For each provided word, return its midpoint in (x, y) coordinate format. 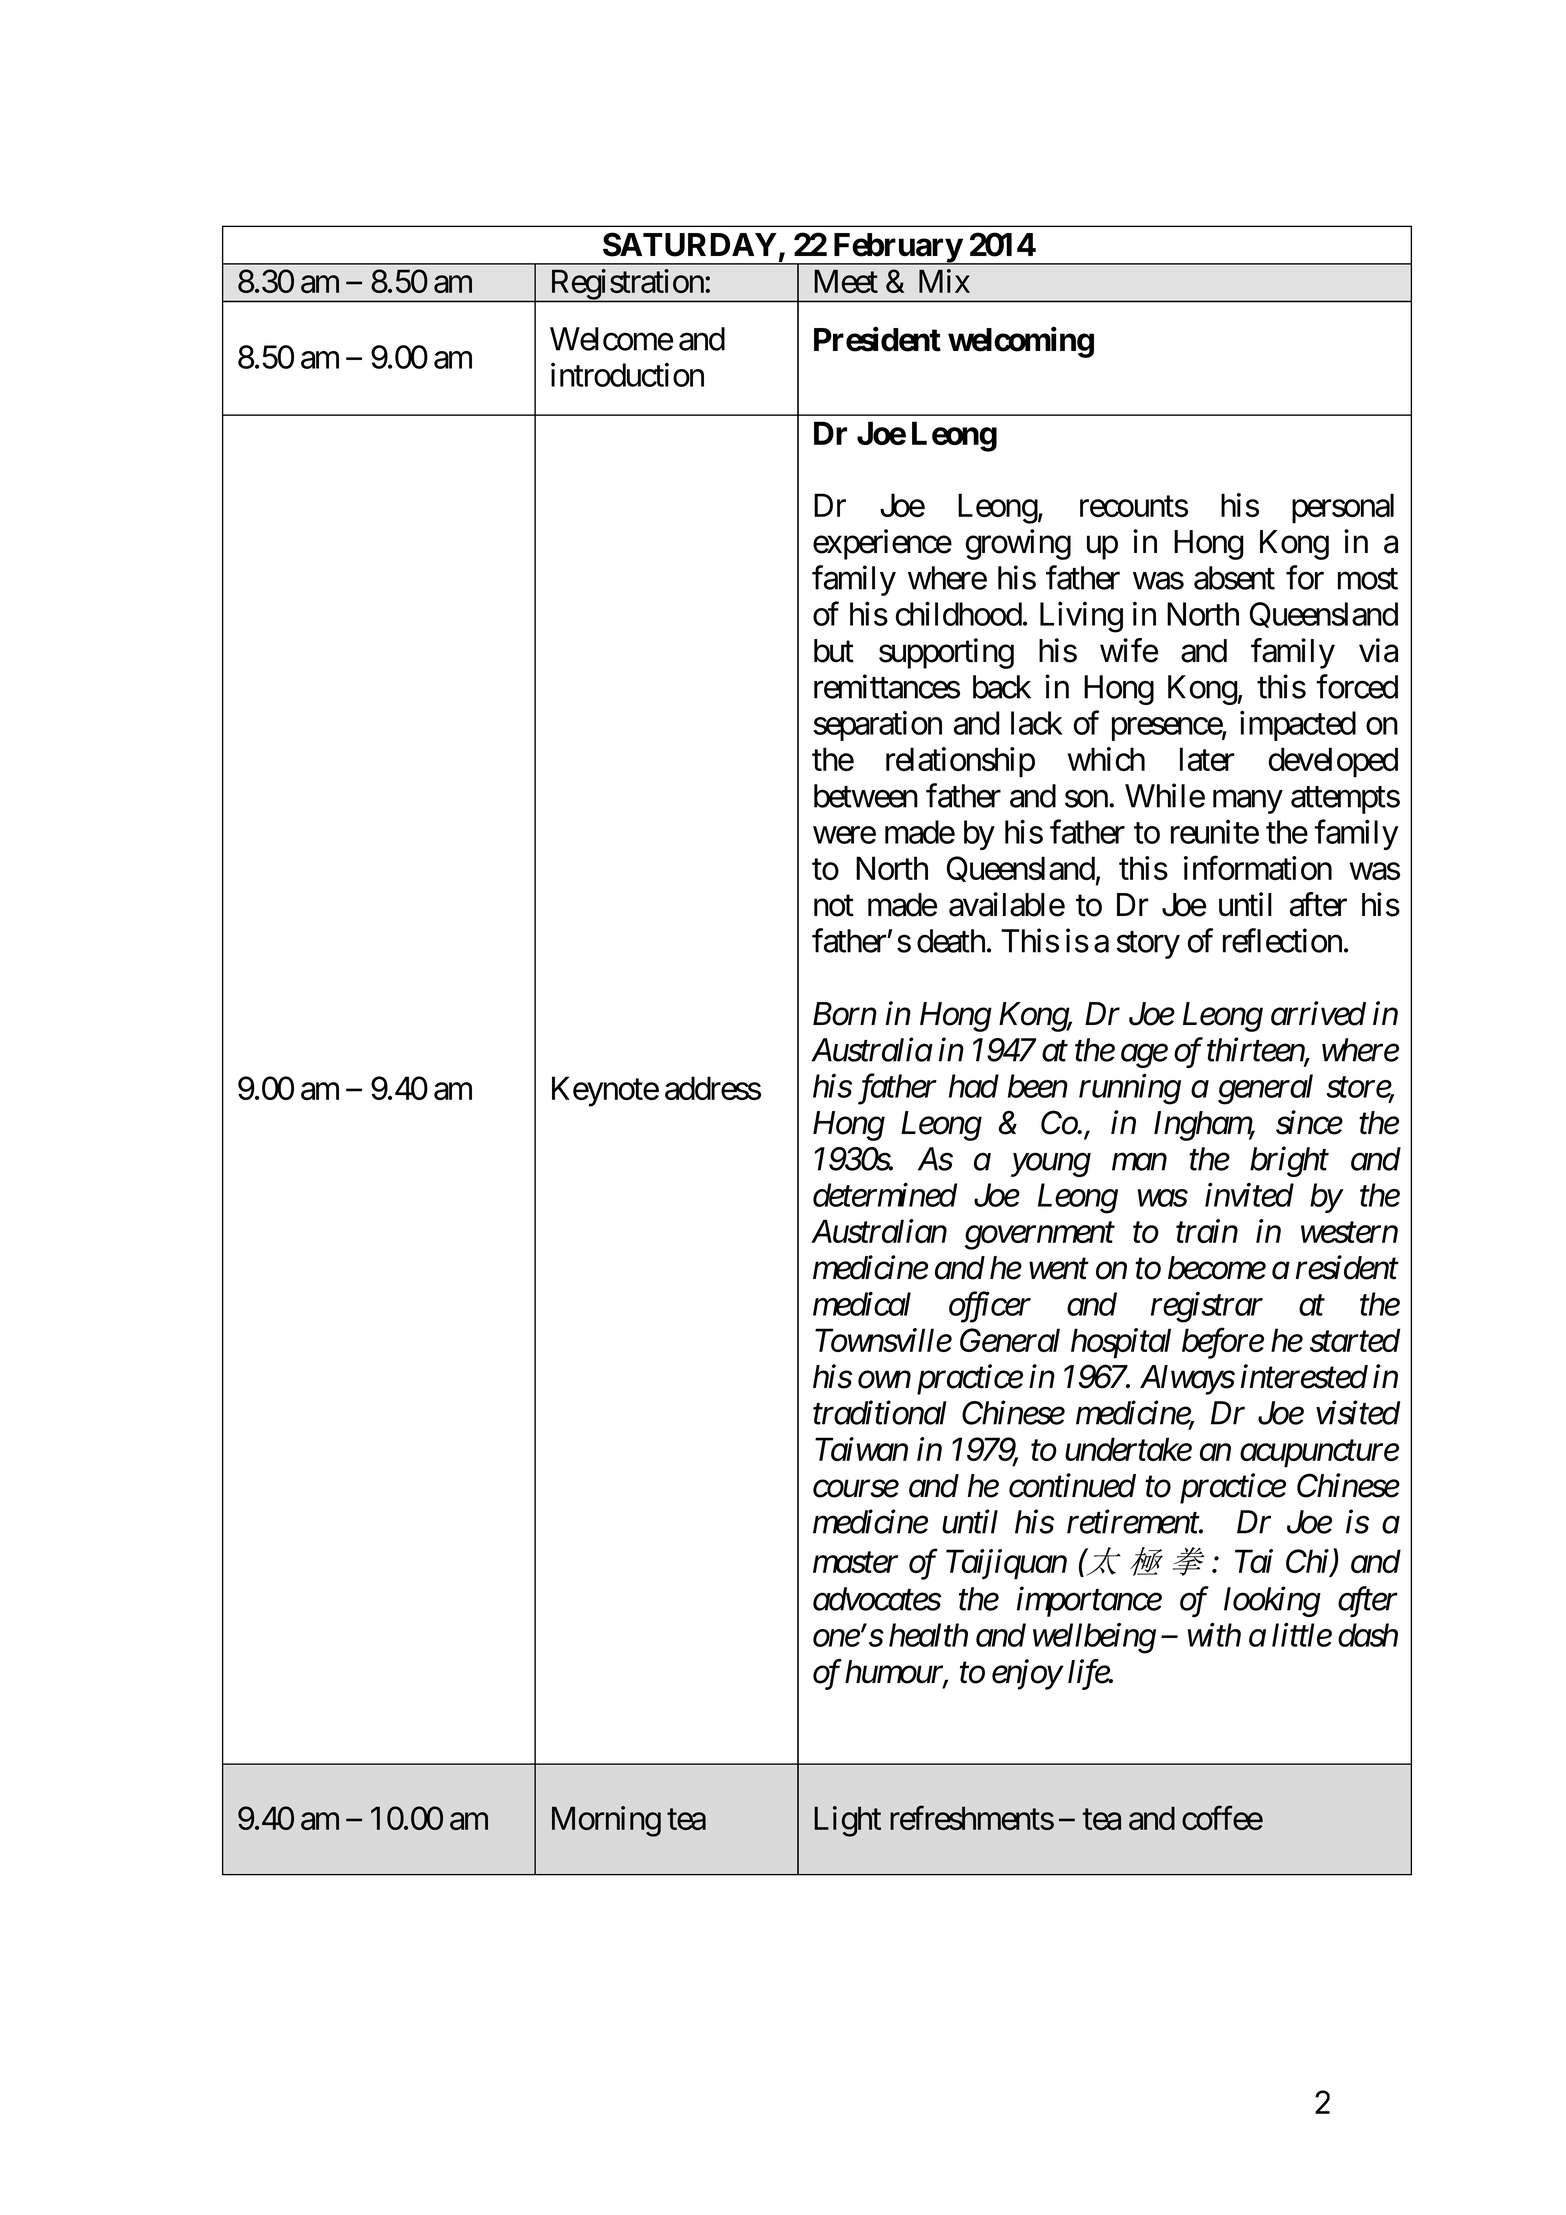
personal (1343, 508)
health (928, 1635)
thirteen (1256, 1050)
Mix (944, 281)
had (974, 1086)
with (1214, 1635)
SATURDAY (690, 244)
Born (845, 1014)
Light (847, 1821)
